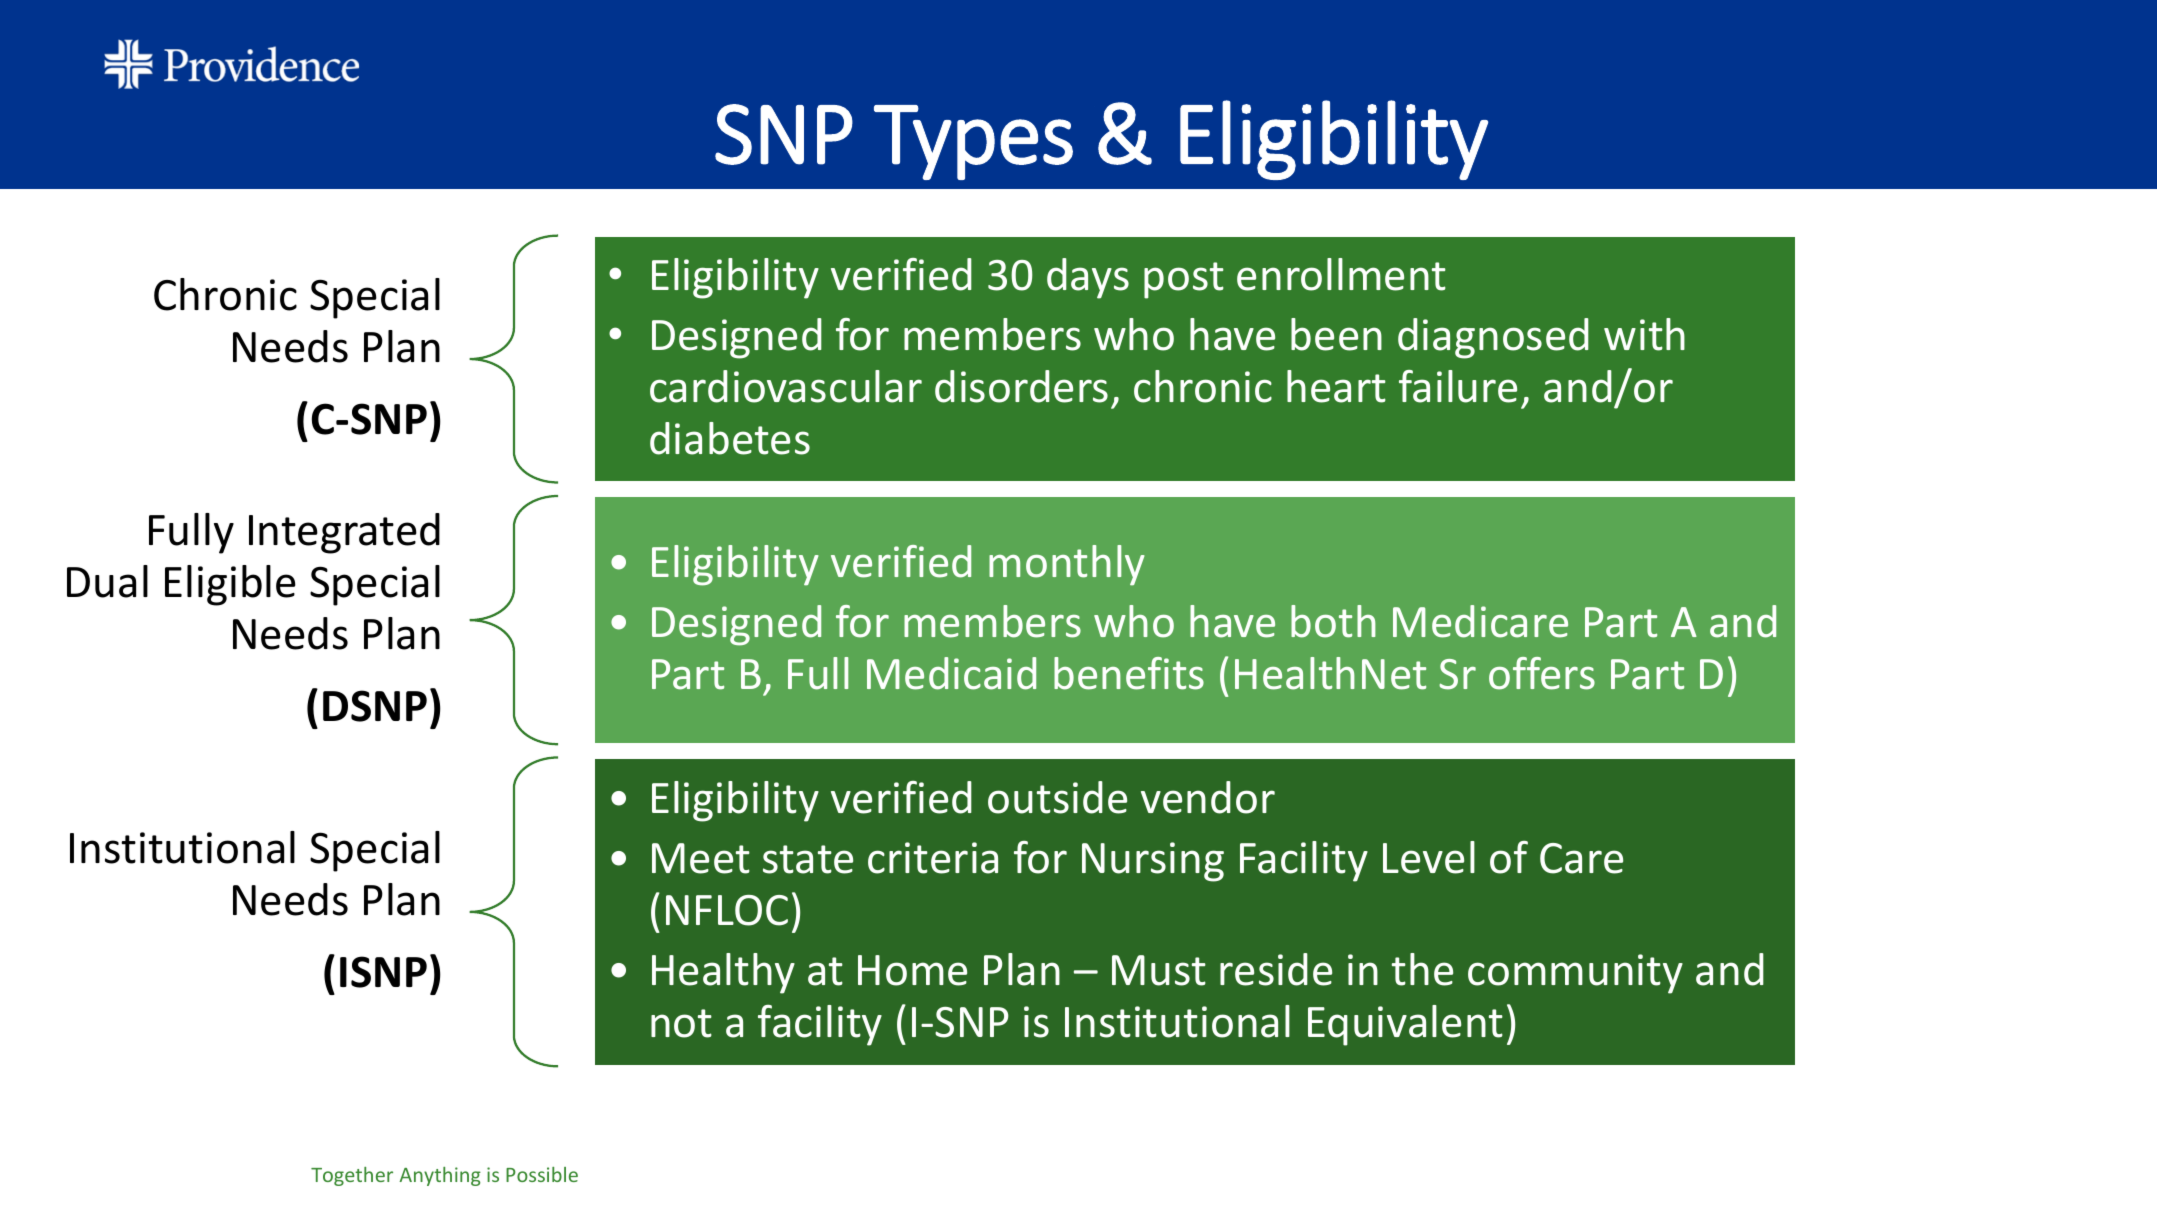  I want to click on Equivalent, so click(1405, 1025).
